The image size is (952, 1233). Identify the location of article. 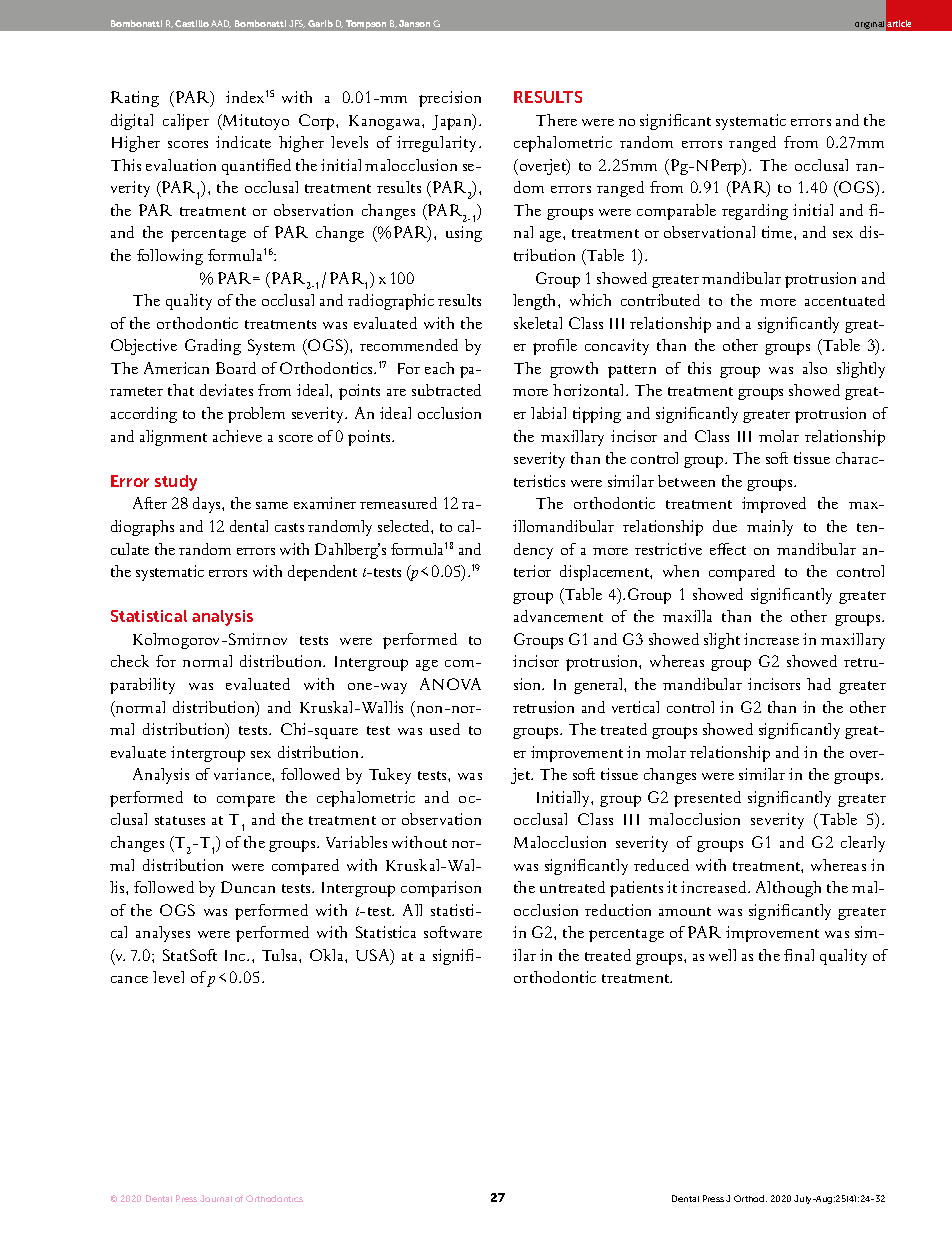
(899, 23).
